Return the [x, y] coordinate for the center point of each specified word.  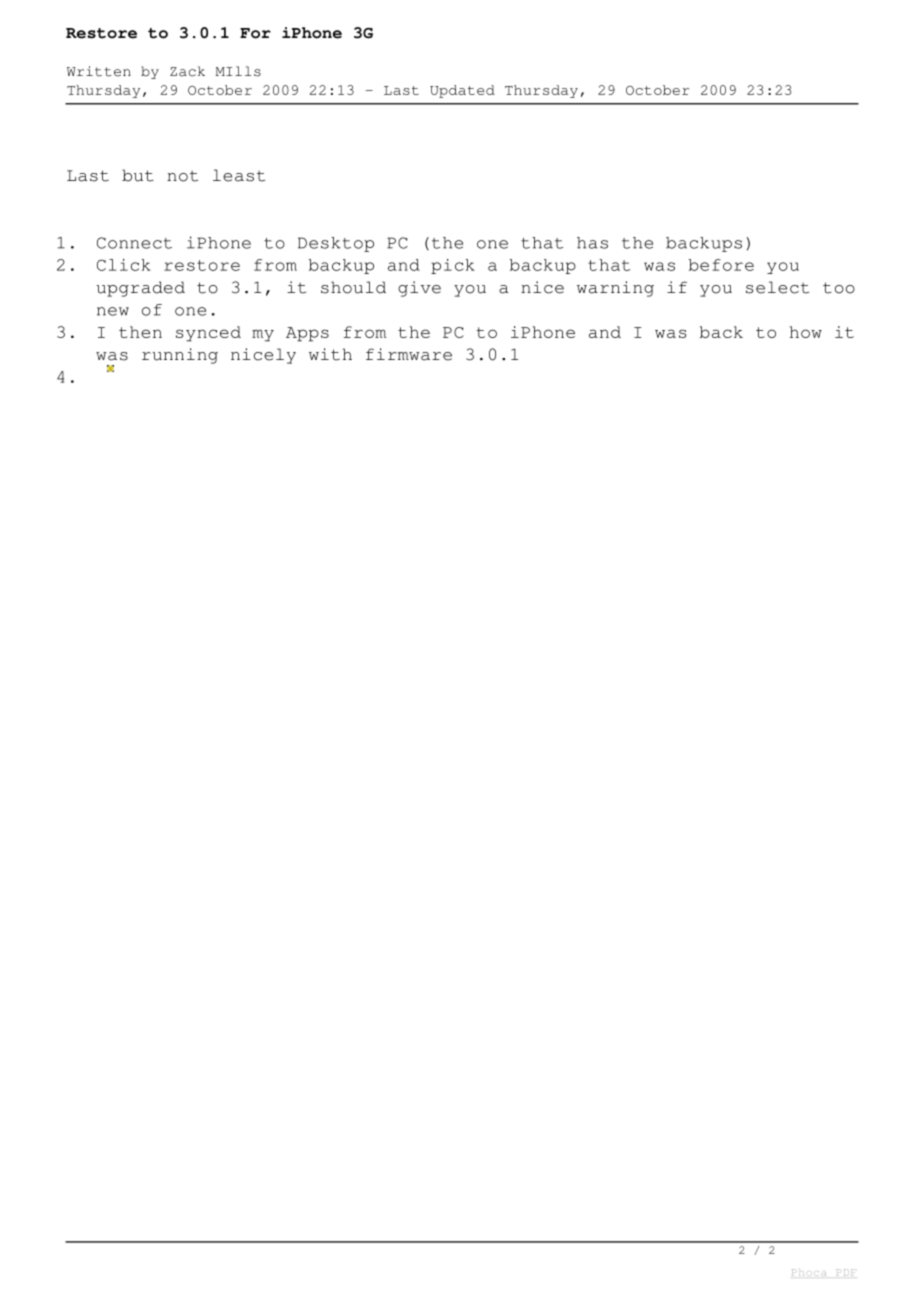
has [592, 243]
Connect [134, 243]
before [721, 265]
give [419, 289]
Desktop [336, 244]
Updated [462, 91]
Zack [187, 71]
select [777, 287]
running [180, 356]
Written [99, 71]
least [239, 175]
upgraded [140, 289]
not [182, 176]
